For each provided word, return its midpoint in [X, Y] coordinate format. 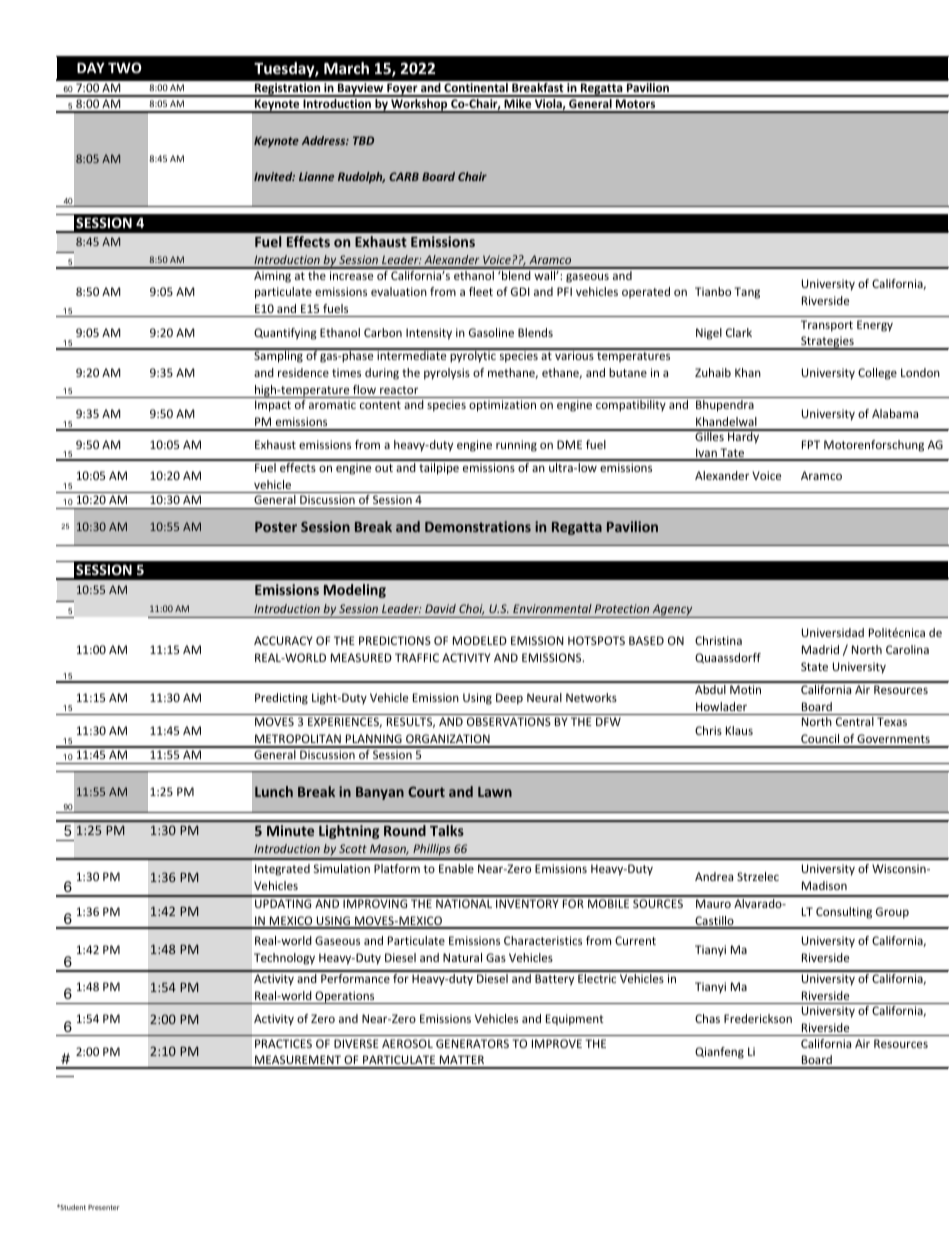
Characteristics [543, 940]
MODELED [480, 640]
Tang [747, 293]
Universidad [833, 632]
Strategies [827, 343]
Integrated [282, 870]
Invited [274, 176]
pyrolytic [473, 356]
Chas [707, 1018]
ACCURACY [283, 640]
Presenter [104, 1207]
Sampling [278, 356]
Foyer [402, 90]
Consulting [844, 913]
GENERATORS [472, 1043]
